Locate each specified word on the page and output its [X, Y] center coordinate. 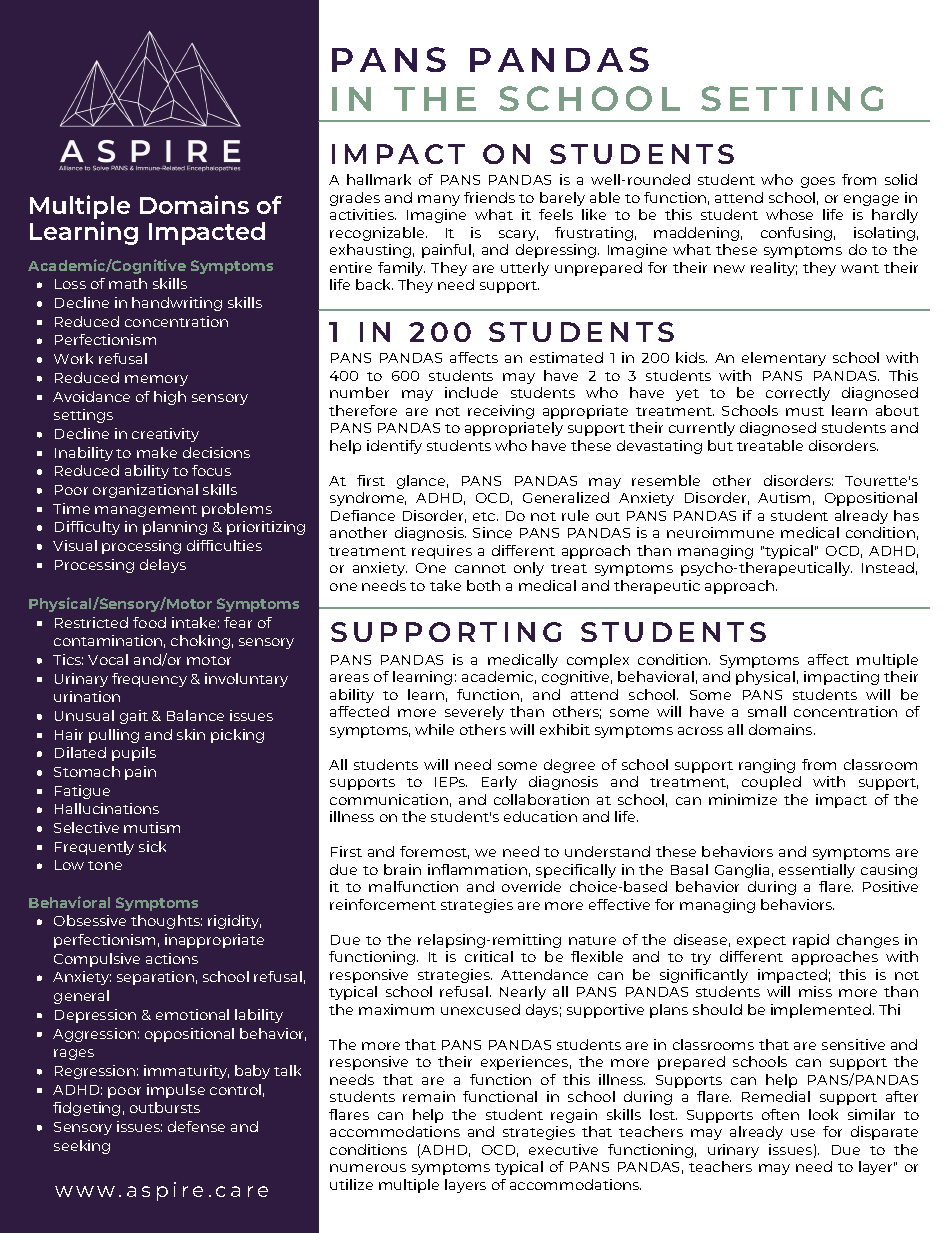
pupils [134, 754]
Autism [784, 497]
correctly [798, 394]
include [471, 392]
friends [489, 197]
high [170, 398]
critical [489, 956]
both [483, 585]
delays [163, 566]
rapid [811, 941]
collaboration [541, 799]
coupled [771, 783]
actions [172, 958]
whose [789, 214]
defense [196, 1126]
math [128, 283]
